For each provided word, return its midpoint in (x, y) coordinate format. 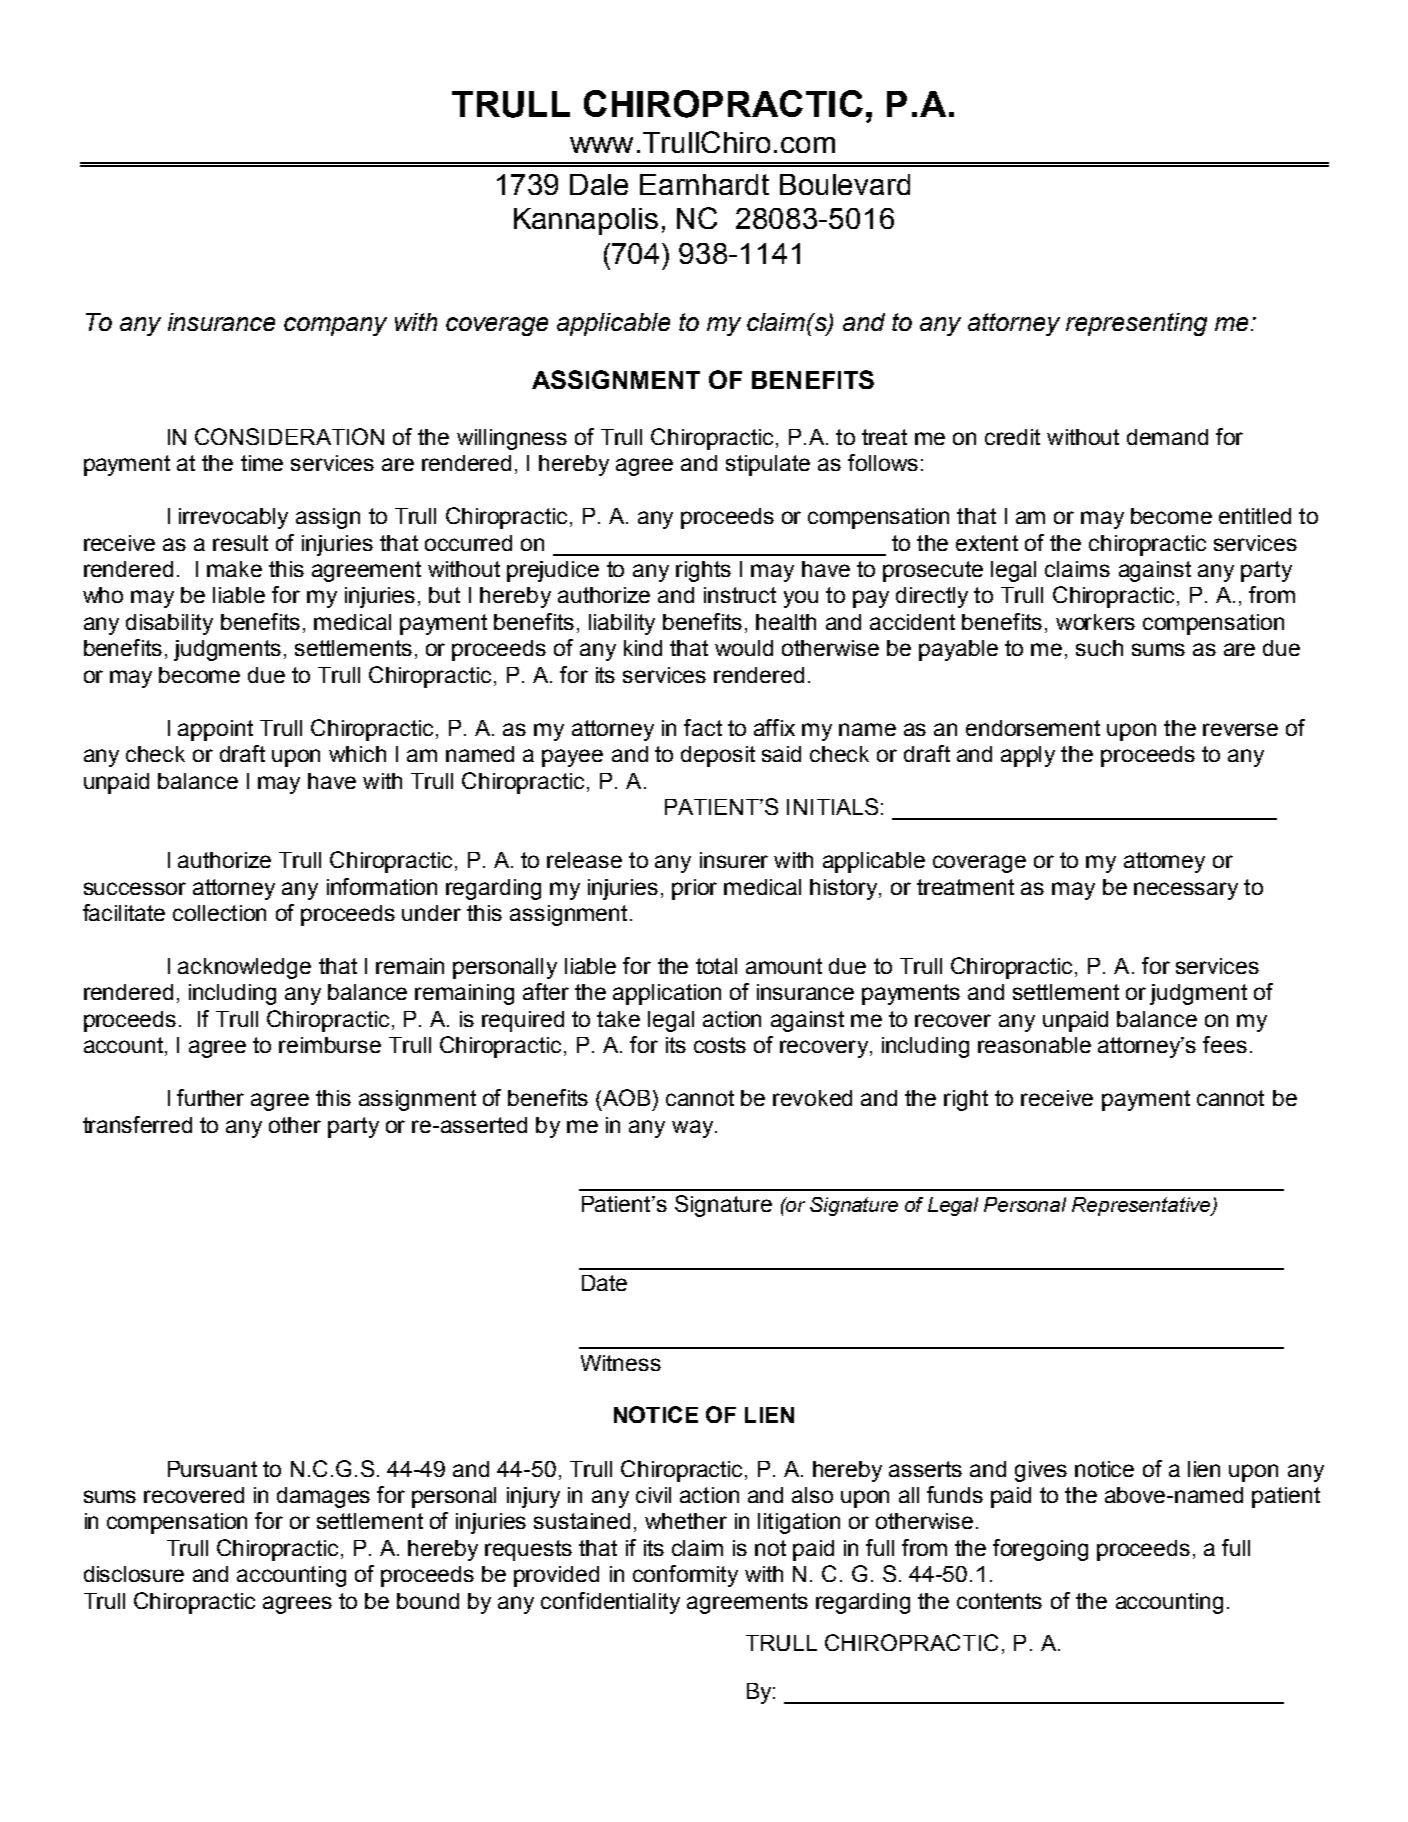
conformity (685, 1576)
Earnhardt (704, 184)
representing (1136, 324)
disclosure (134, 1574)
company (335, 326)
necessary (1186, 891)
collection (219, 913)
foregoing (1040, 1550)
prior (694, 889)
